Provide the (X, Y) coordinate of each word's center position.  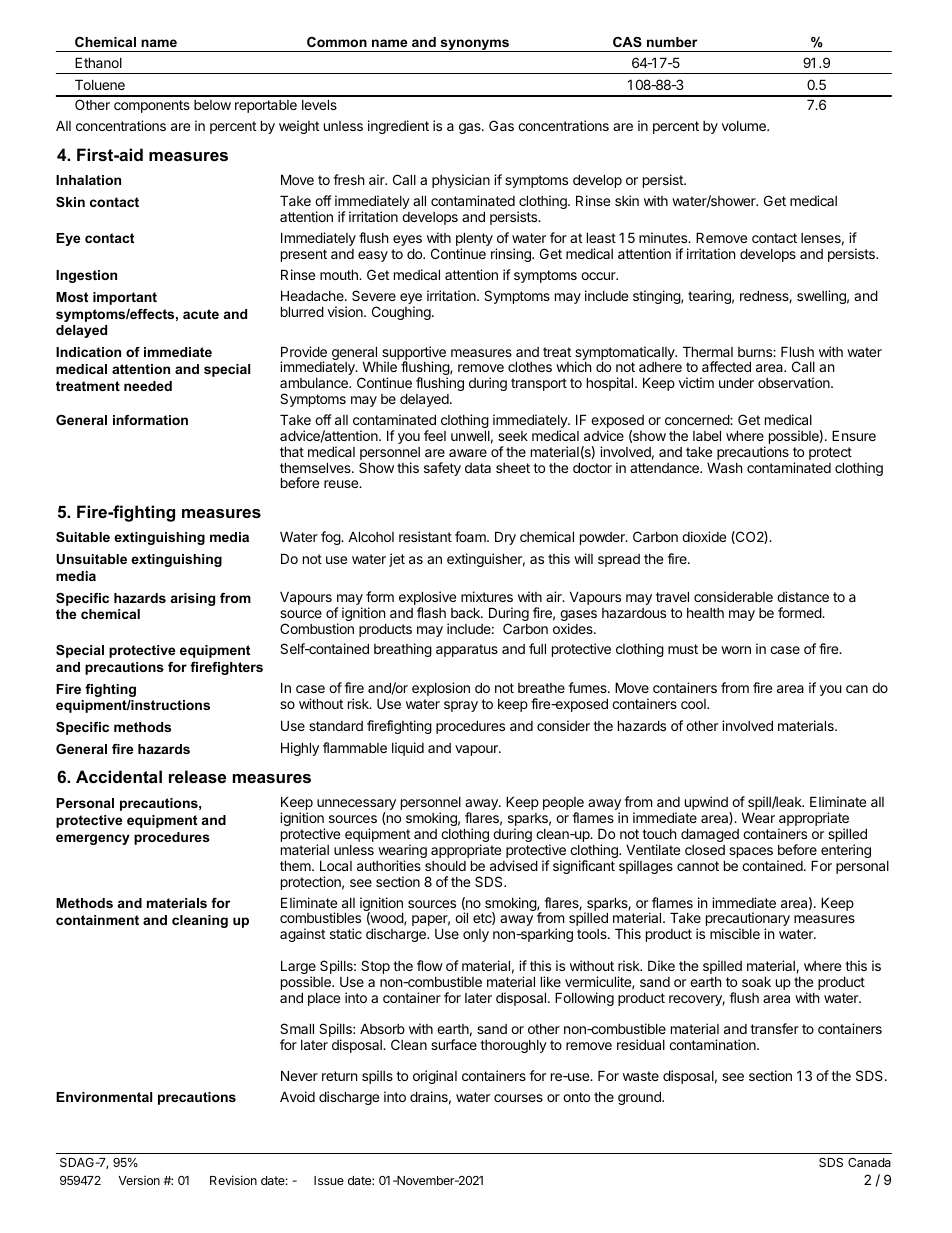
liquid (408, 749)
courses (518, 1098)
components (152, 106)
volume (745, 126)
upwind (707, 804)
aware (468, 453)
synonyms (475, 45)
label (707, 435)
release (197, 776)
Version (139, 1180)
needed (148, 386)
